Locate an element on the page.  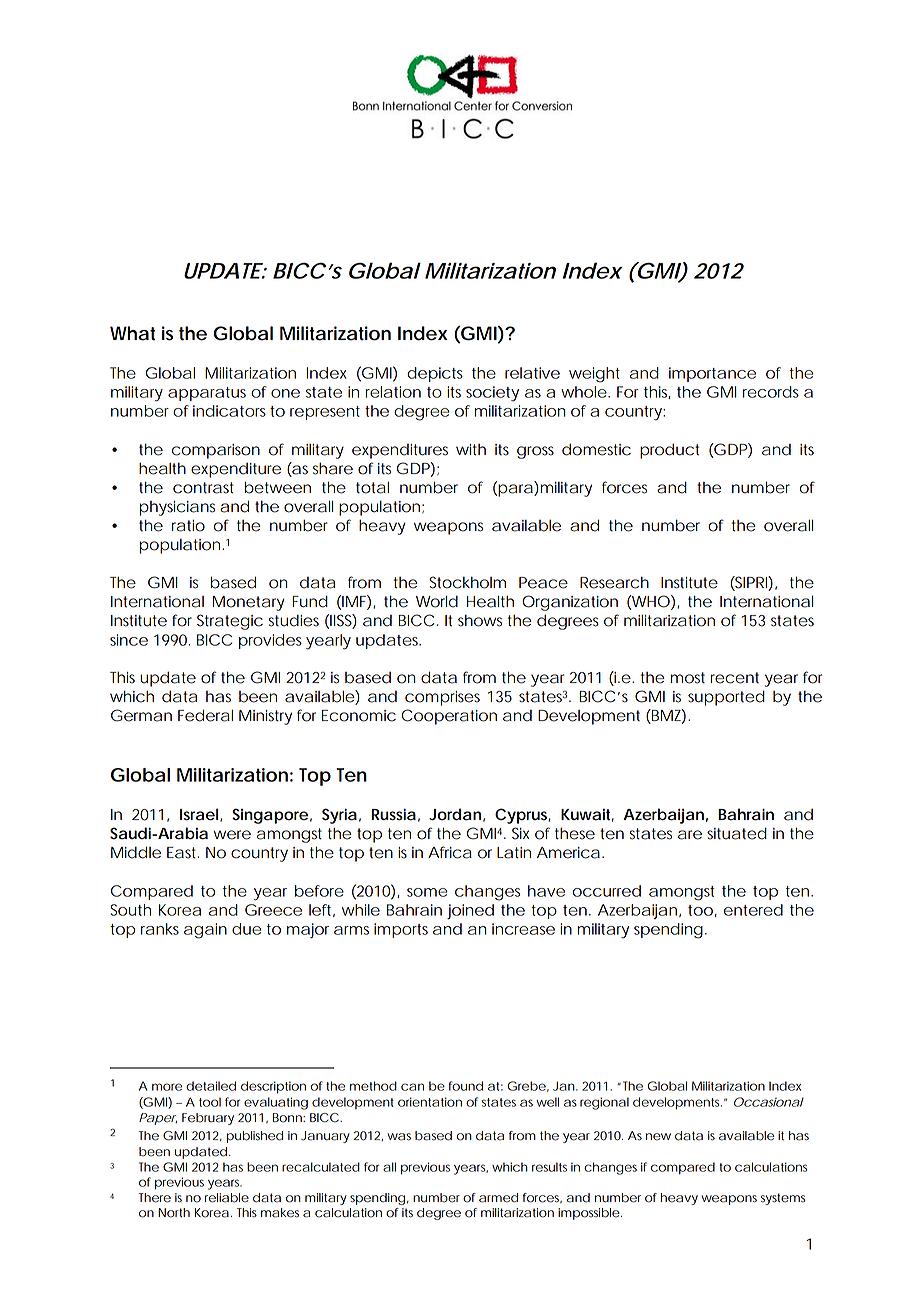
comparison is located at coordinates (216, 451).
